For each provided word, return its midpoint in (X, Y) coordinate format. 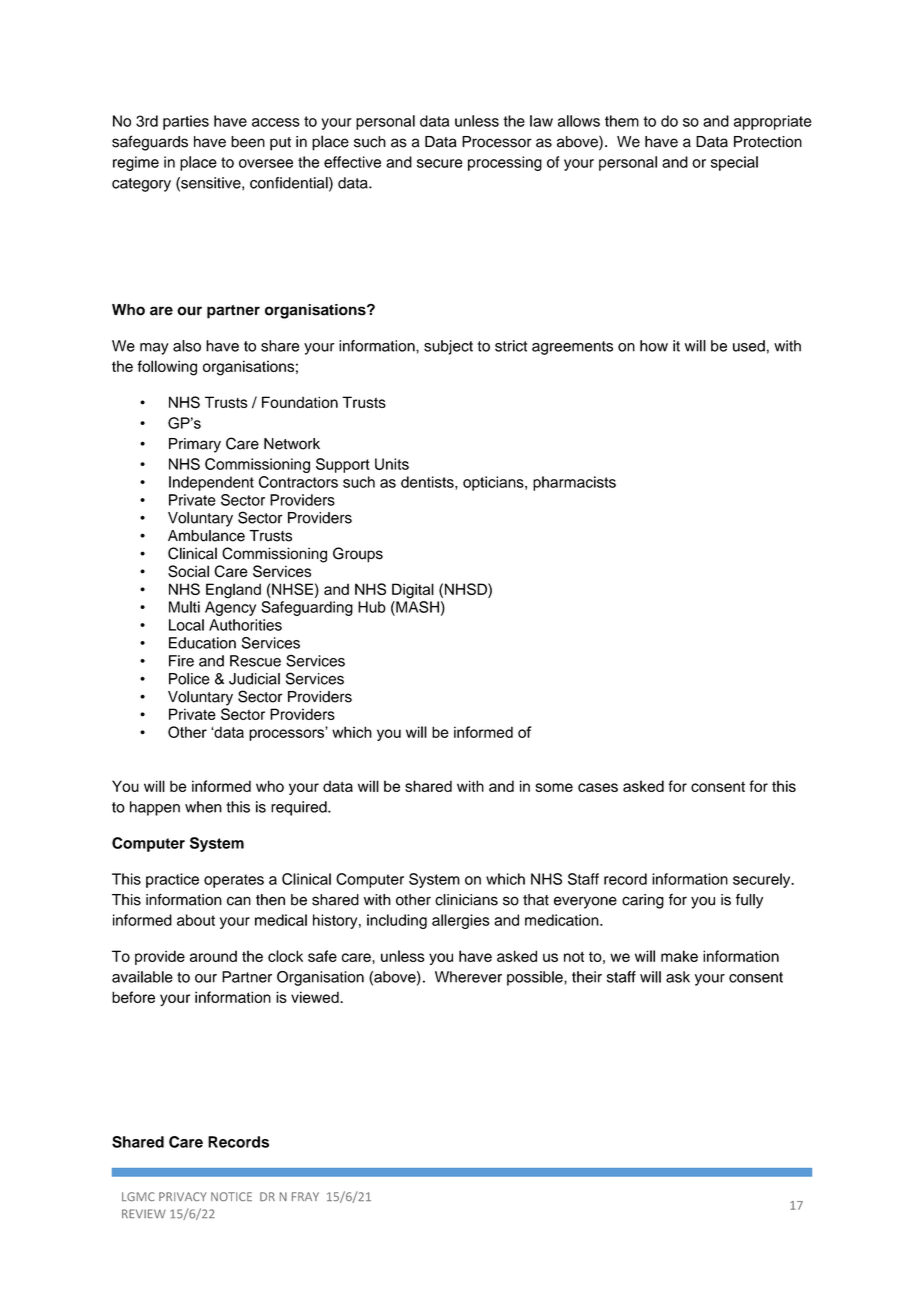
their (587, 977)
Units (392, 464)
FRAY (305, 1196)
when (203, 807)
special (734, 163)
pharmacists (574, 483)
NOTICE (231, 1196)
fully (749, 901)
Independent (211, 483)
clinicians (466, 900)
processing (505, 163)
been (248, 142)
